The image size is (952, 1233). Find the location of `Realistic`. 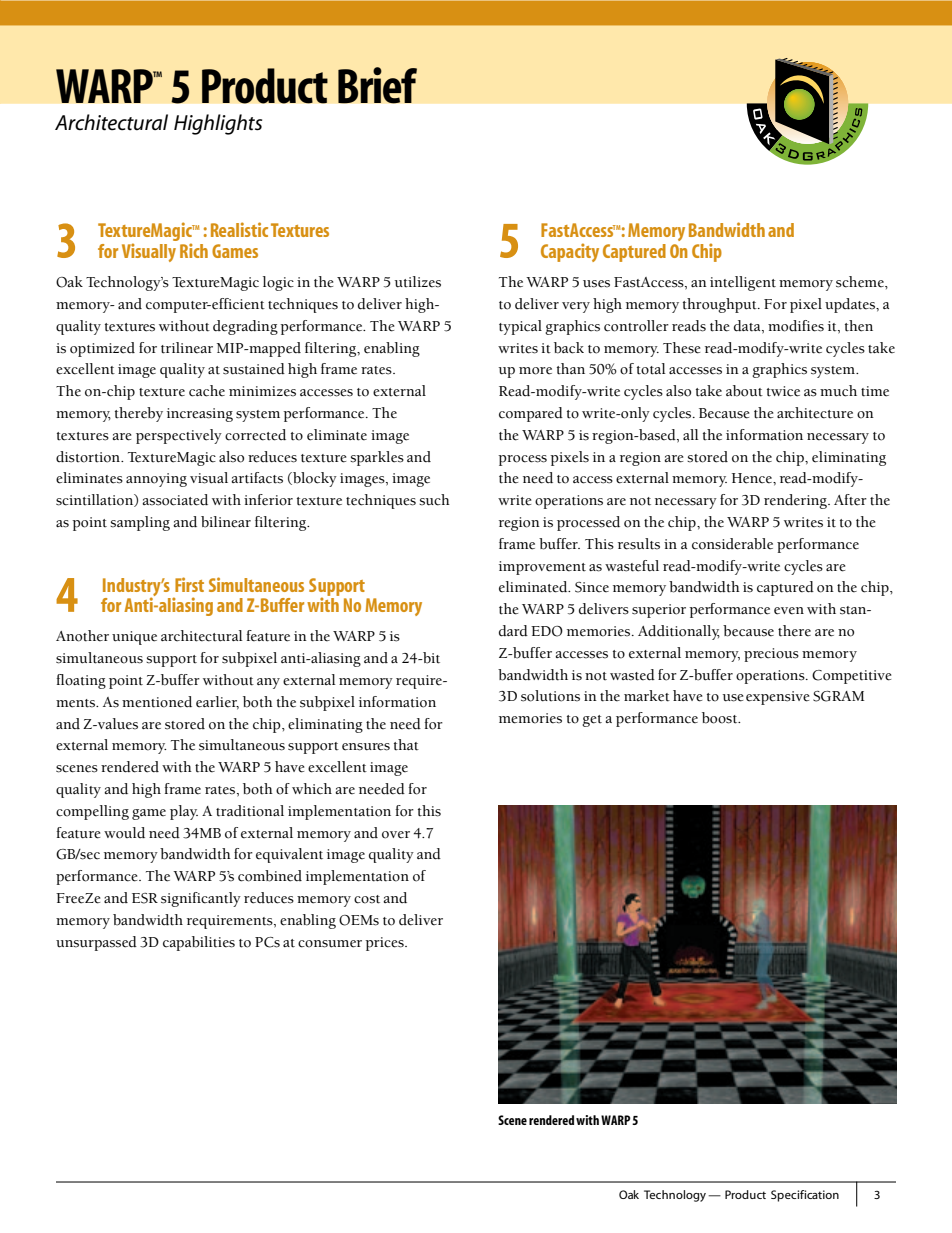

Realistic is located at coordinates (239, 229).
